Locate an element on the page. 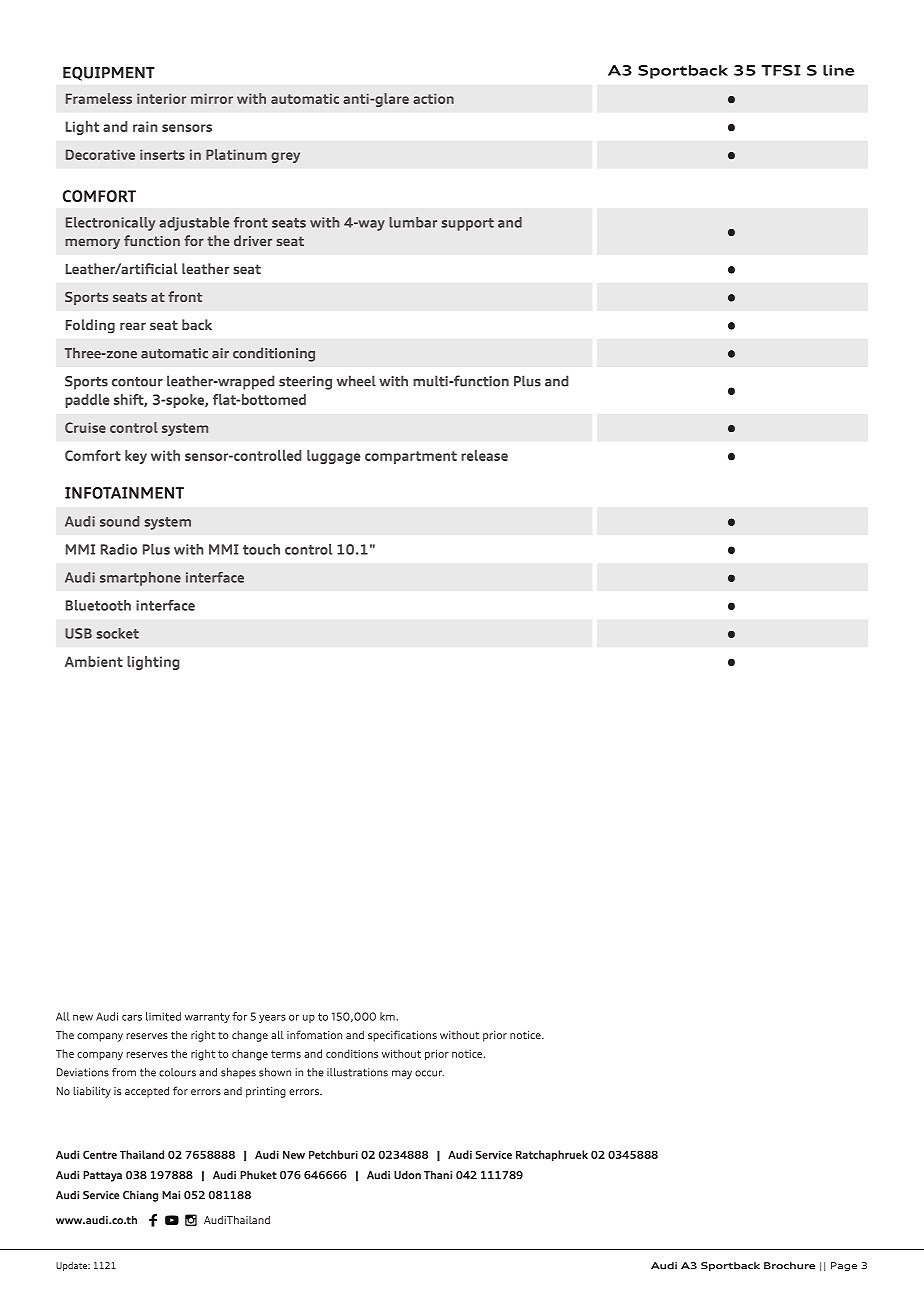 The image size is (924, 1308). socket is located at coordinates (117, 633).
